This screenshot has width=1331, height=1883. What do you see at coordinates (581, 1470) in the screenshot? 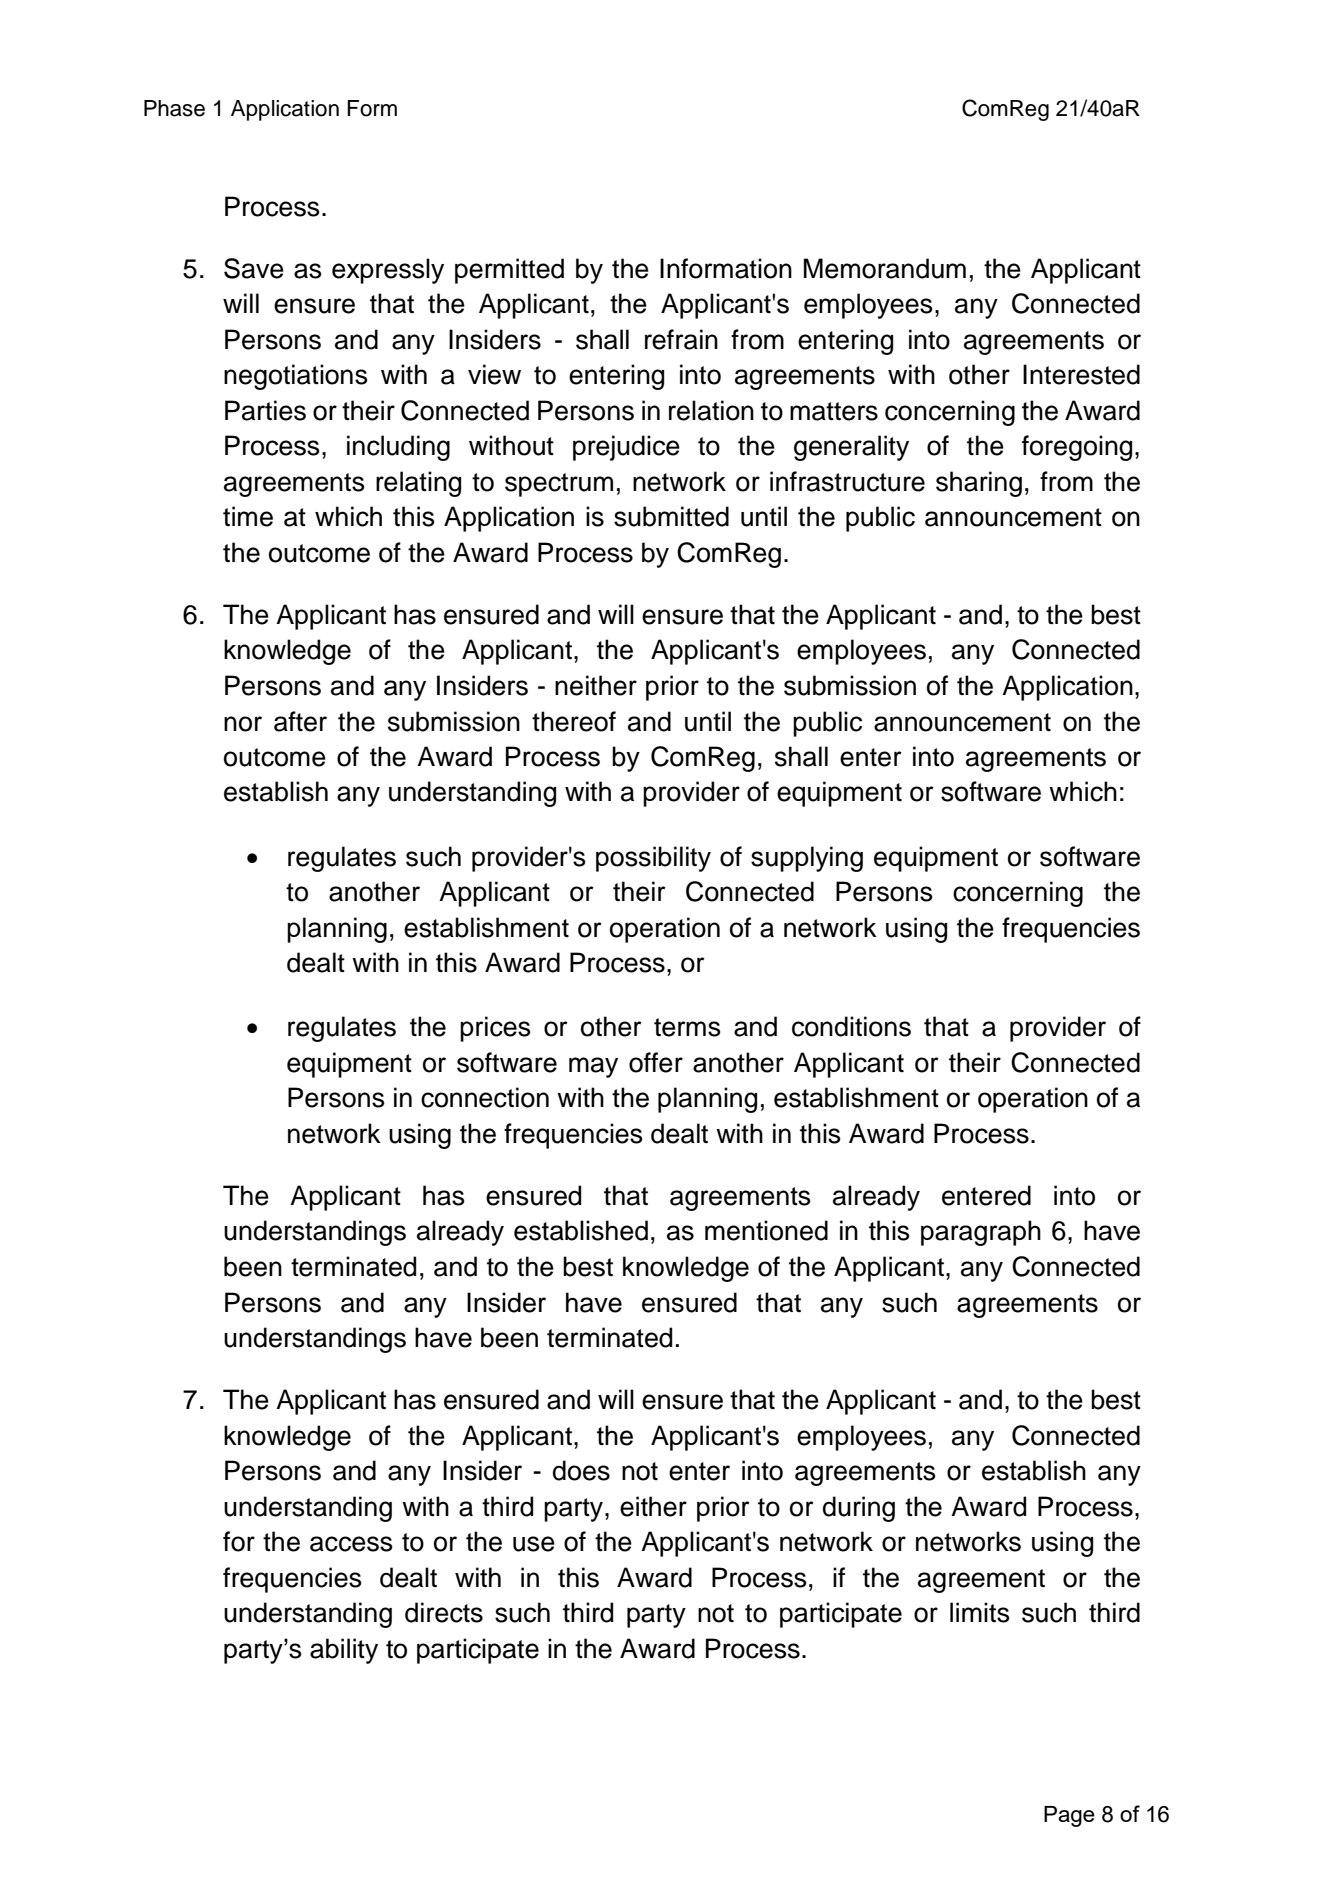
I see `does` at bounding box center [581, 1470].
